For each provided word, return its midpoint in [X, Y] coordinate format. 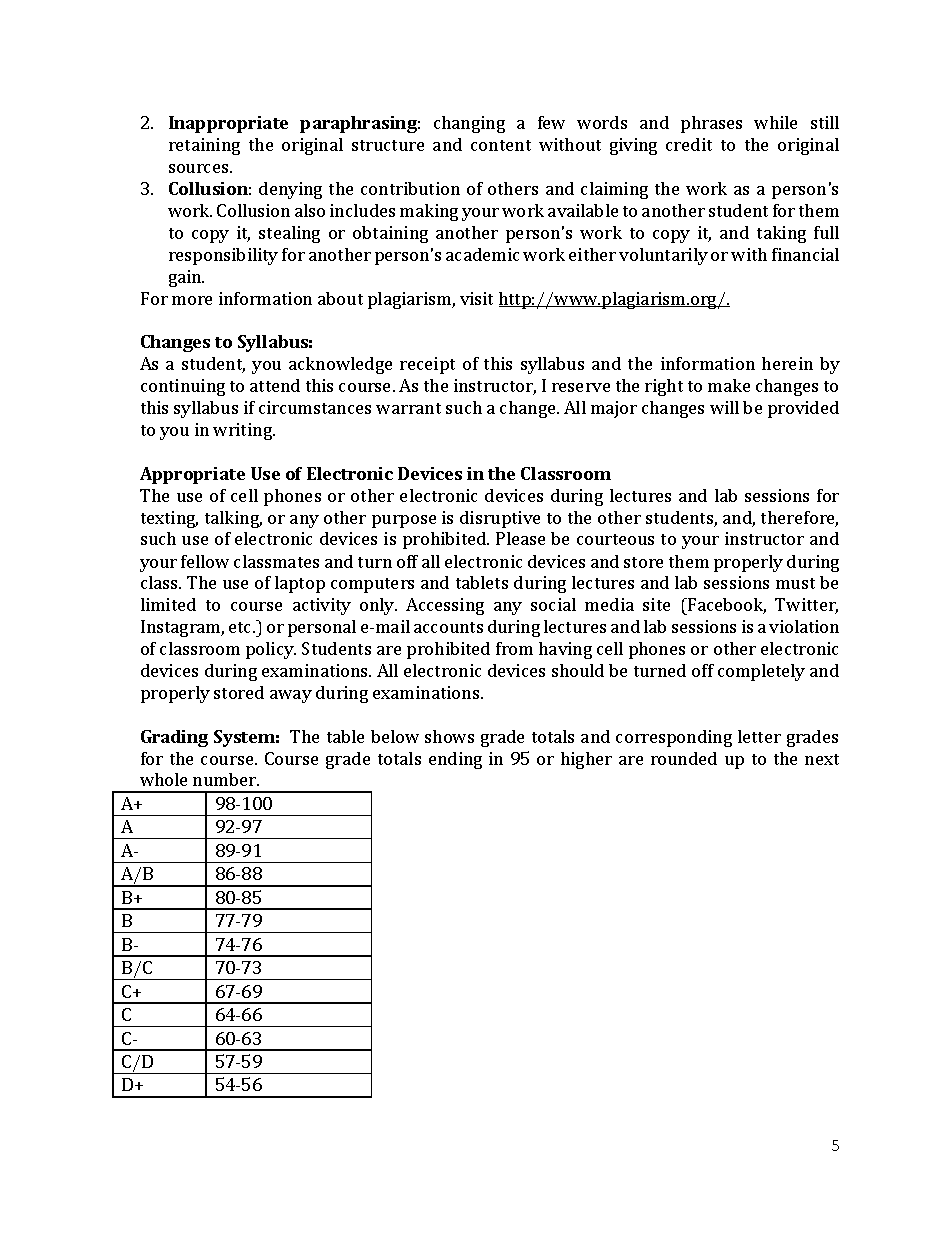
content [501, 145]
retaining [204, 146]
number [225, 779]
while [775, 122]
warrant [408, 408]
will [724, 407]
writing [244, 431]
